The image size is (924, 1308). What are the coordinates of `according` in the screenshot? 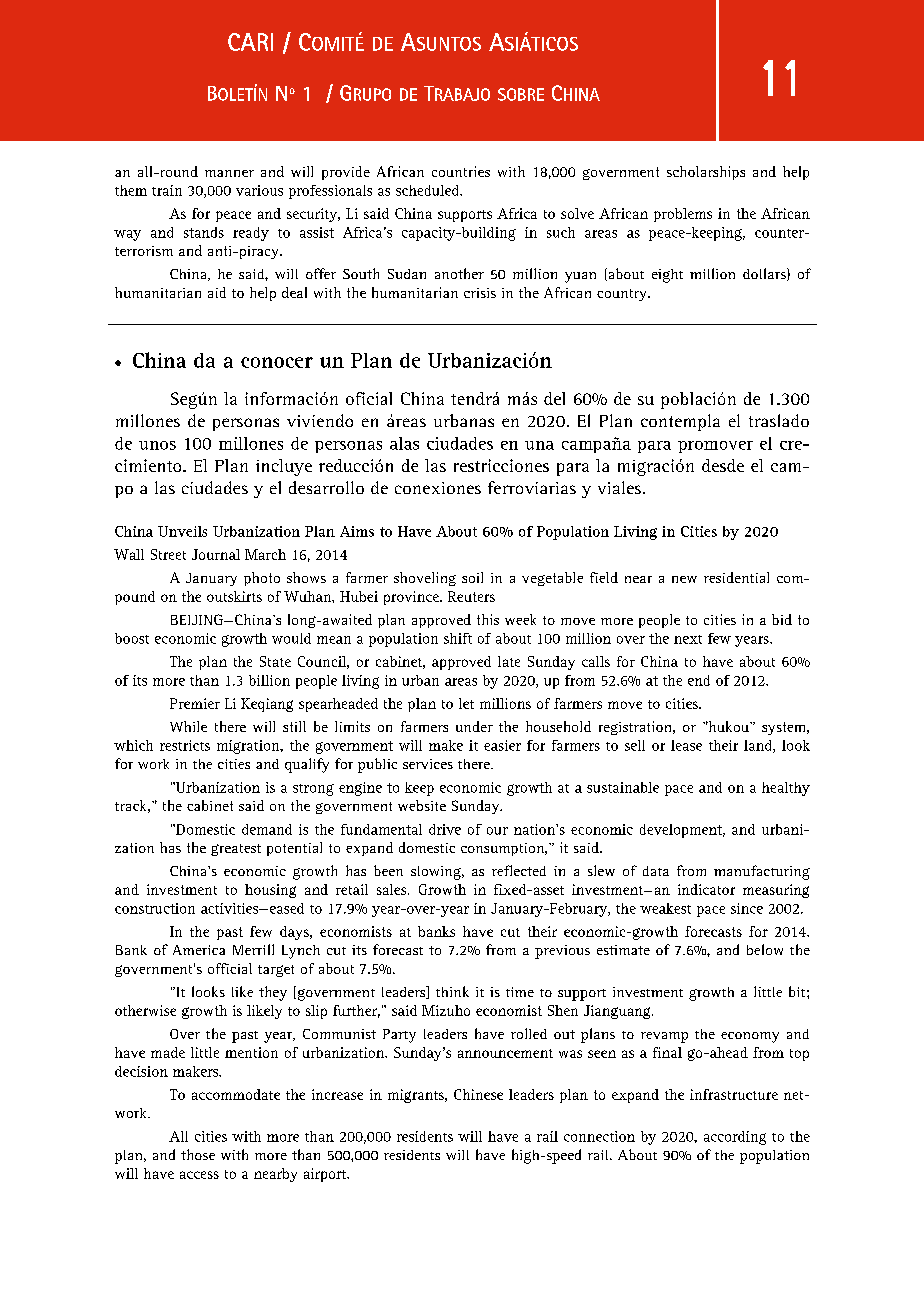 It's located at (735, 1138).
